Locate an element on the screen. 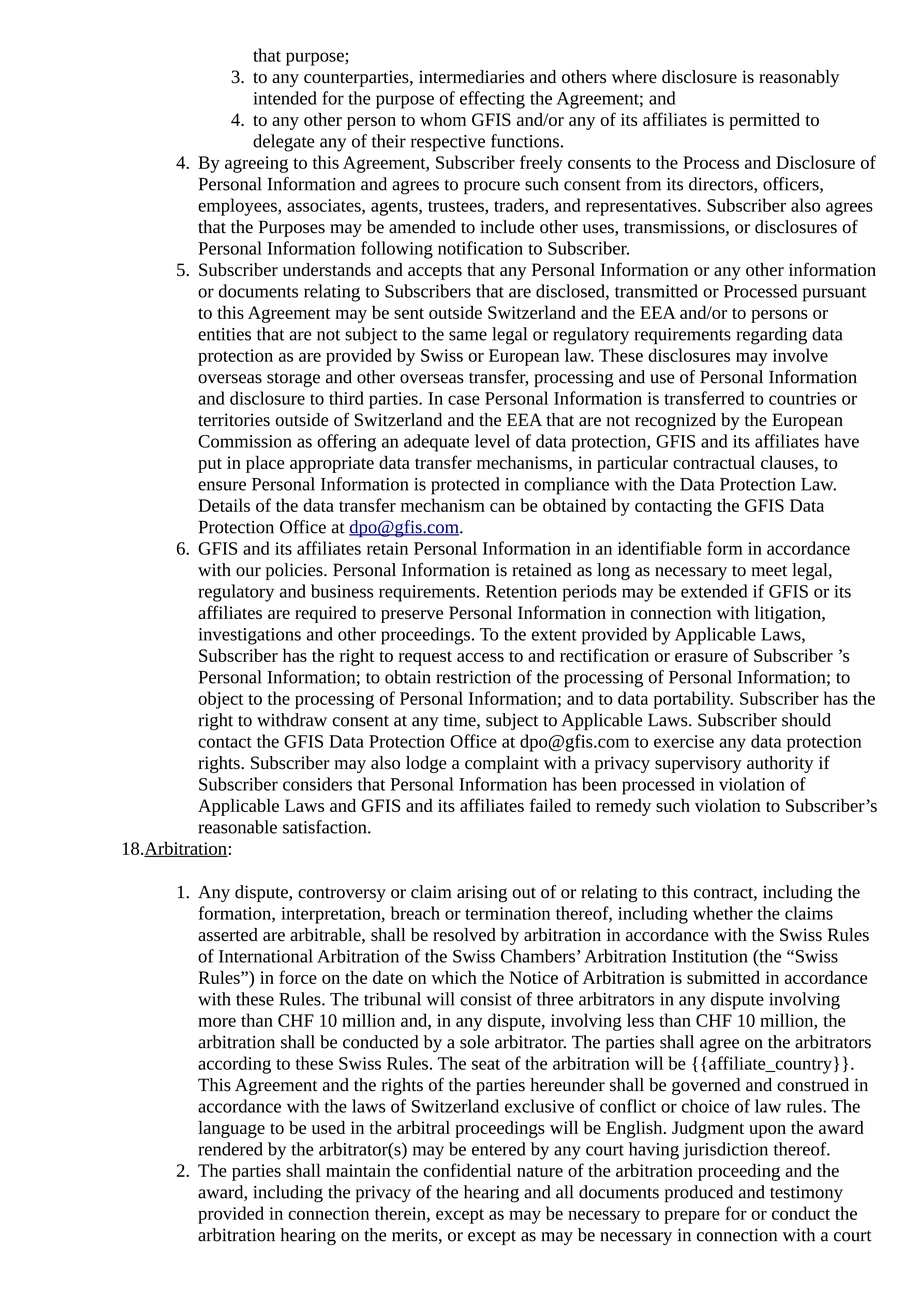 This screenshot has height=1308, width=924. functions is located at coordinates (525, 141).
